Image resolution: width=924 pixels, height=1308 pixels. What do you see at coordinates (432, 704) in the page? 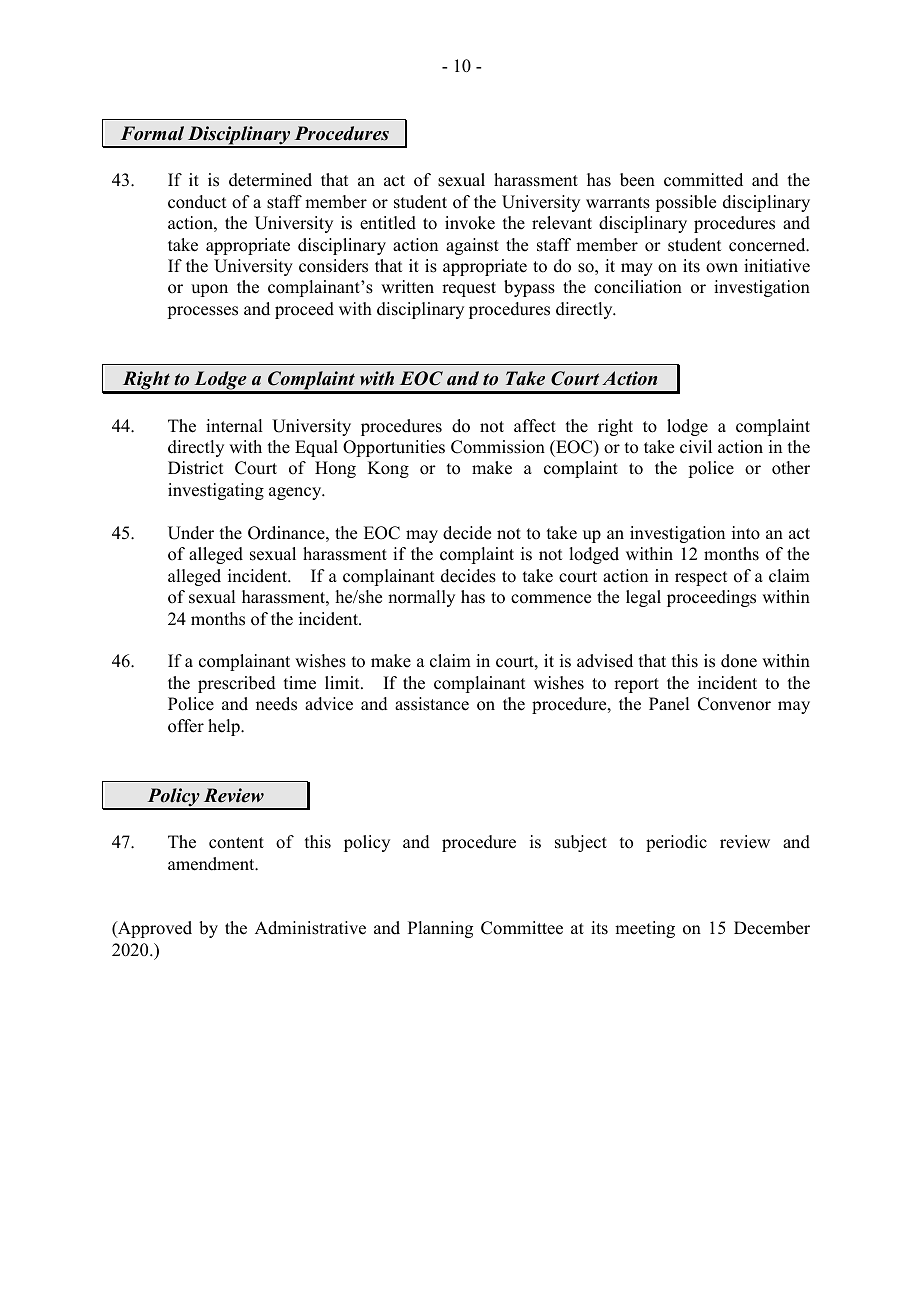
I see `assistance` at bounding box center [432, 704].
